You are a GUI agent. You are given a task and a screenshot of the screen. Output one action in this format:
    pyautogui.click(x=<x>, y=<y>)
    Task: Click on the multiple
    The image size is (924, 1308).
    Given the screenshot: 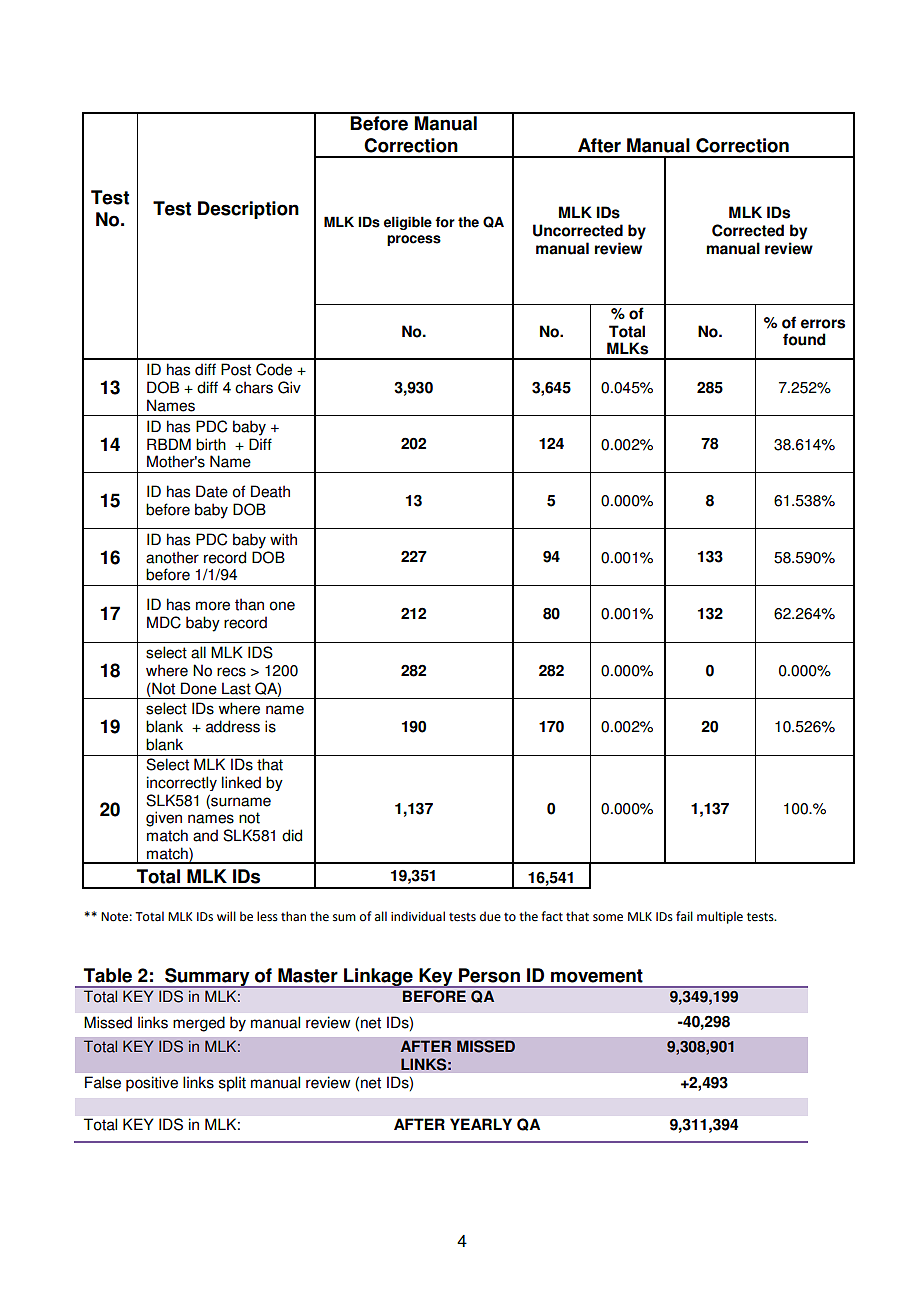 What is the action you would take?
    pyautogui.click(x=720, y=917)
